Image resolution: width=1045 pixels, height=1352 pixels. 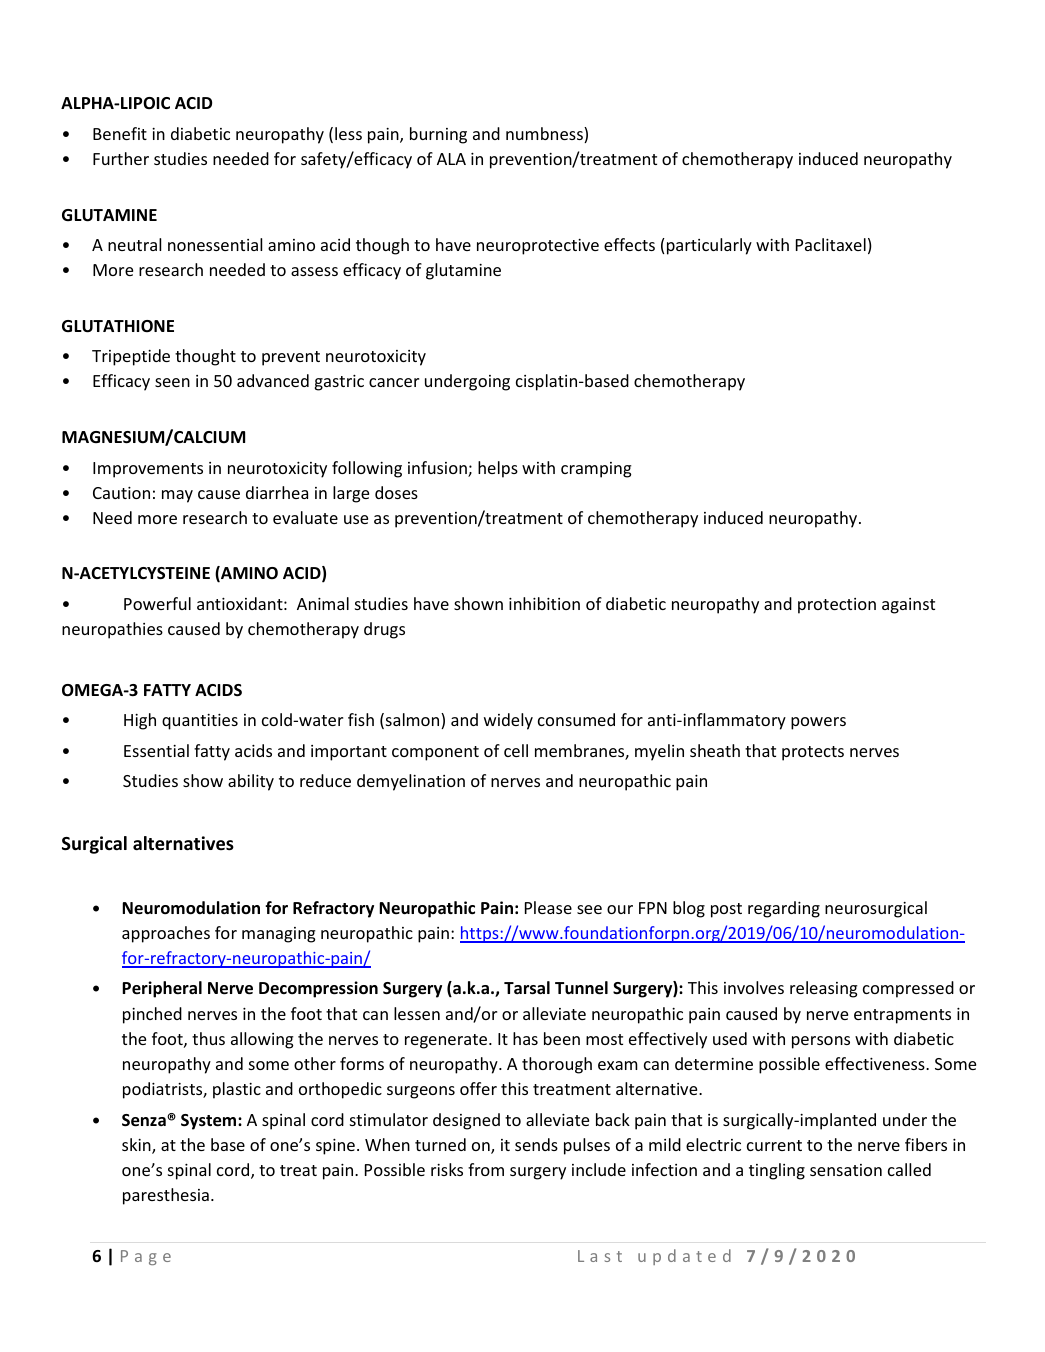 What do you see at coordinates (508, 721) in the page?
I see `widely` at bounding box center [508, 721].
